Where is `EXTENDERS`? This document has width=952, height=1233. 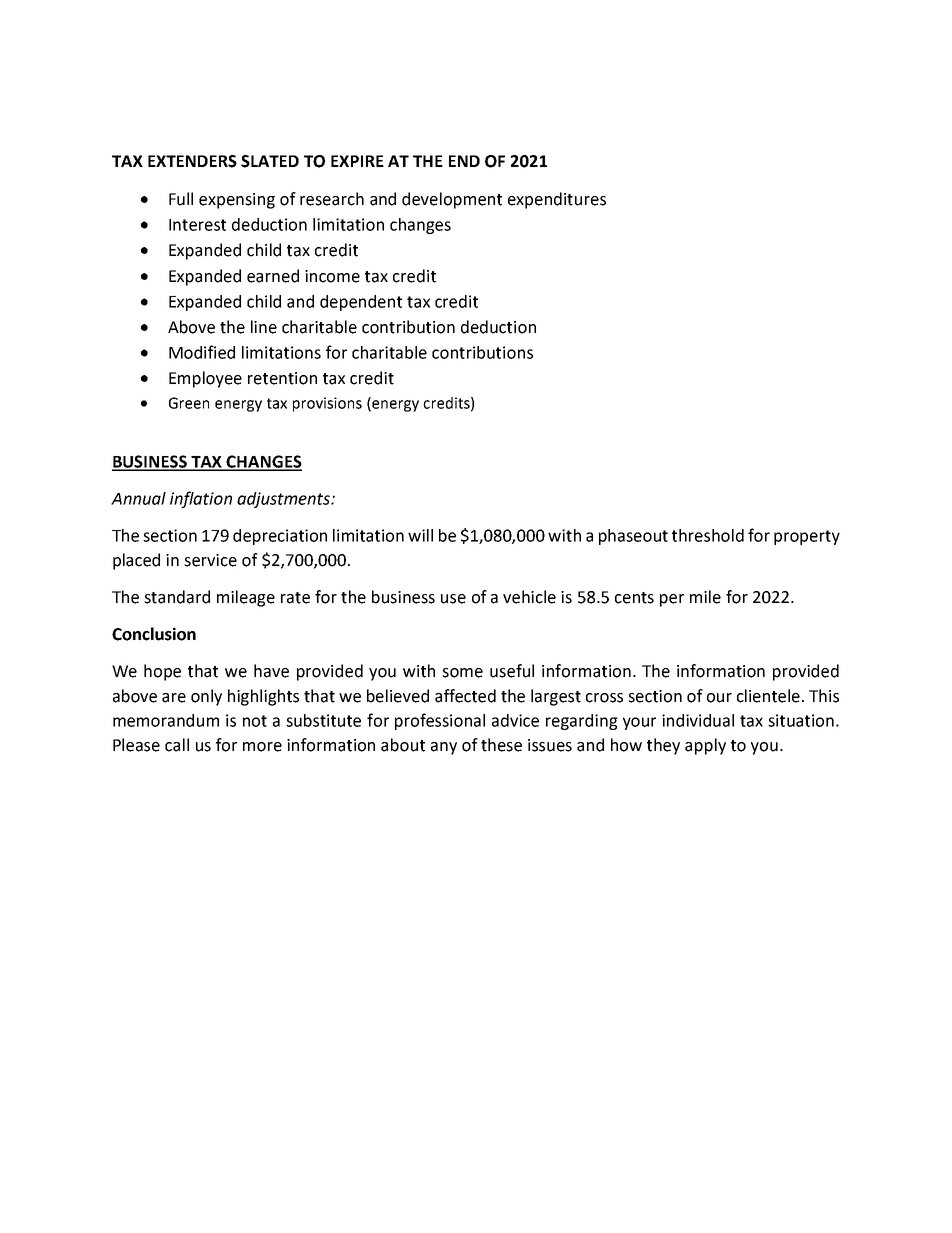 EXTENDERS is located at coordinates (192, 161).
